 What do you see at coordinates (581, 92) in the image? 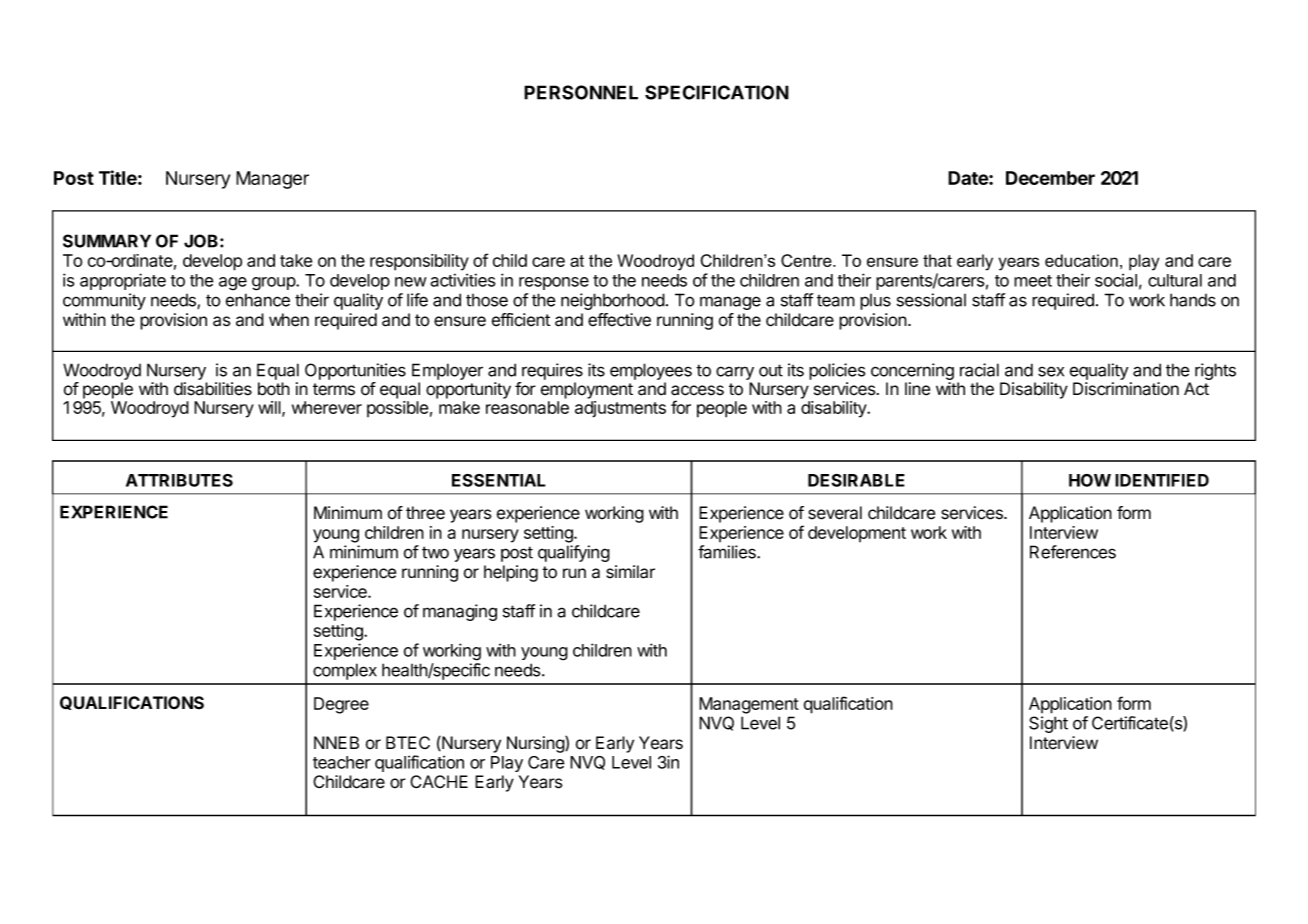
I see `PERSONNEL` at bounding box center [581, 92].
